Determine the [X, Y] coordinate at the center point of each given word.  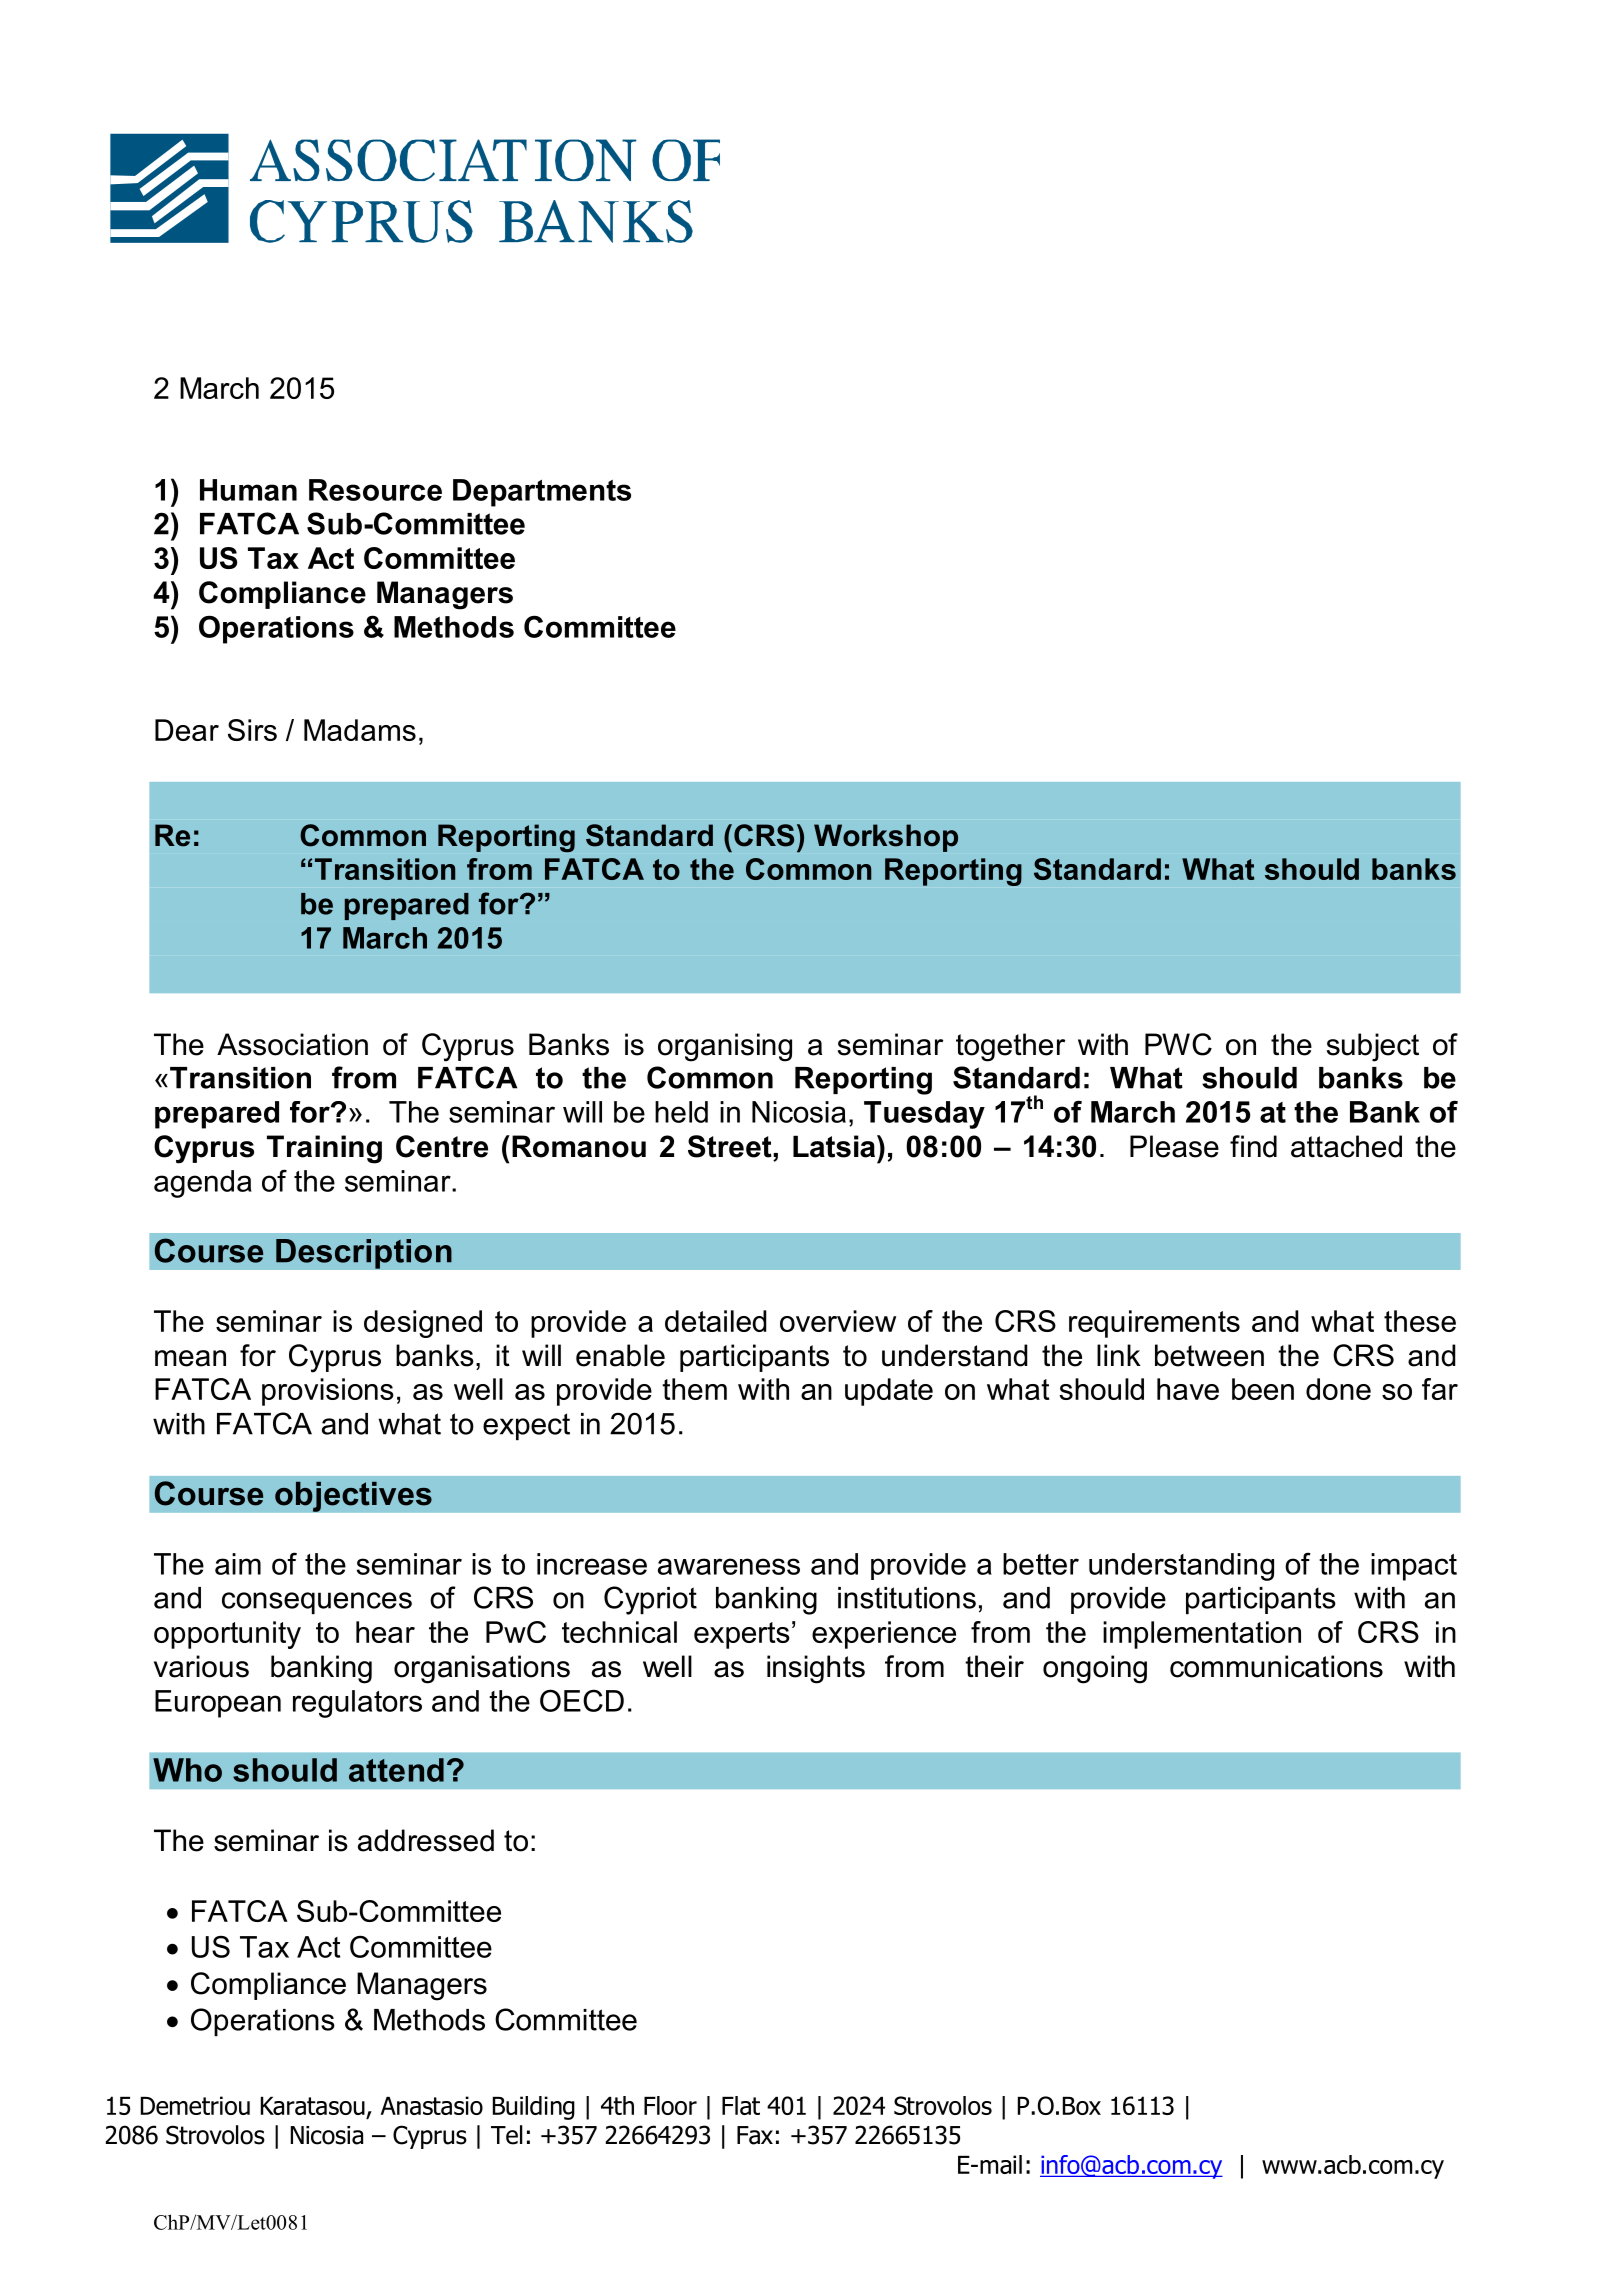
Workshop [886, 838]
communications [1276, 1666]
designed [423, 1324]
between [1209, 1355]
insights [816, 1669]
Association [292, 1044]
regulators [357, 1704]
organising [725, 1047]
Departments [542, 493]
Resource [375, 490]
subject [1373, 1047]
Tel [507, 2135]
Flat [741, 2105]
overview [838, 1321]
